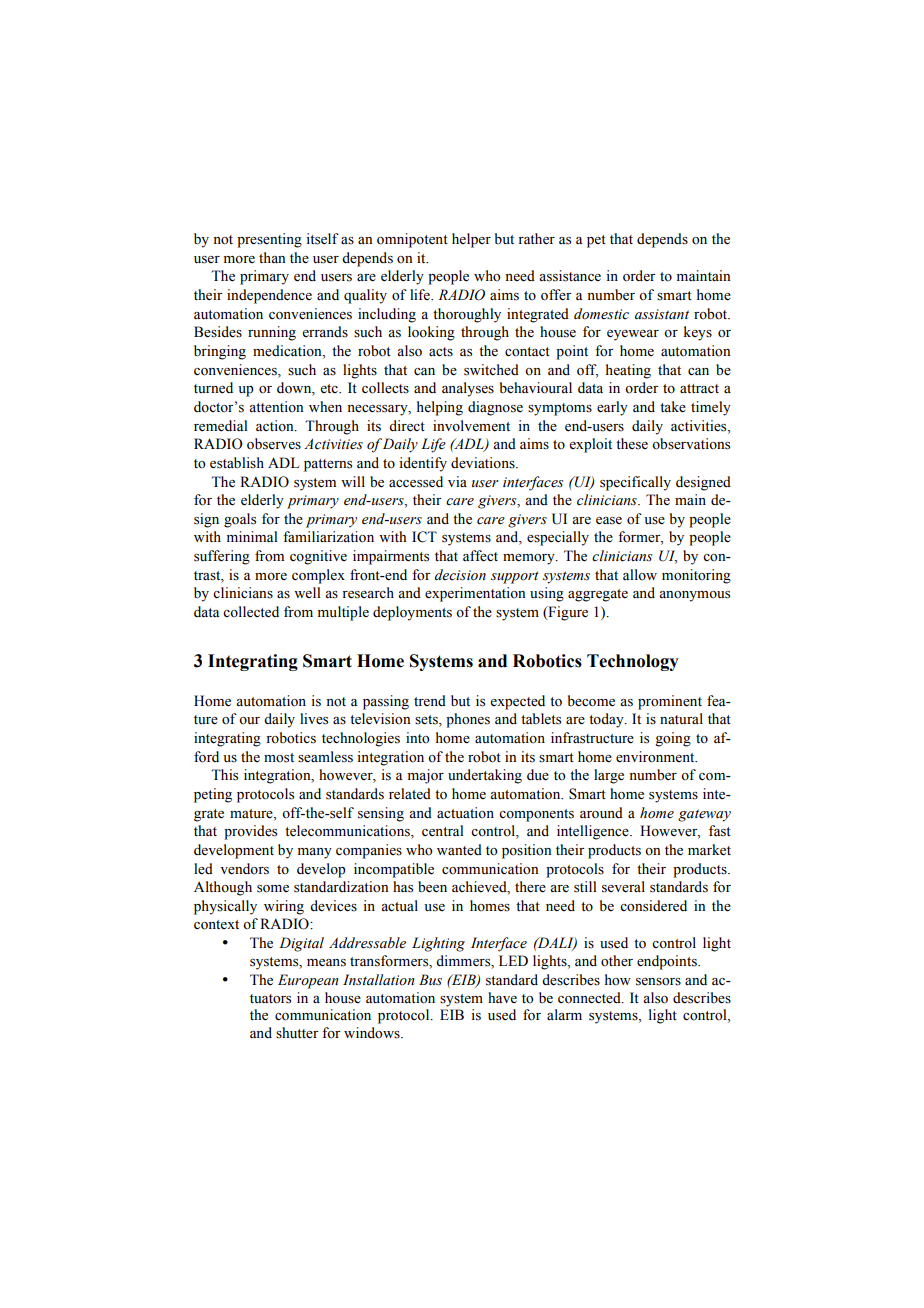  Describe the element at coordinates (662, 314) in the screenshot. I see `assistant` at that location.
